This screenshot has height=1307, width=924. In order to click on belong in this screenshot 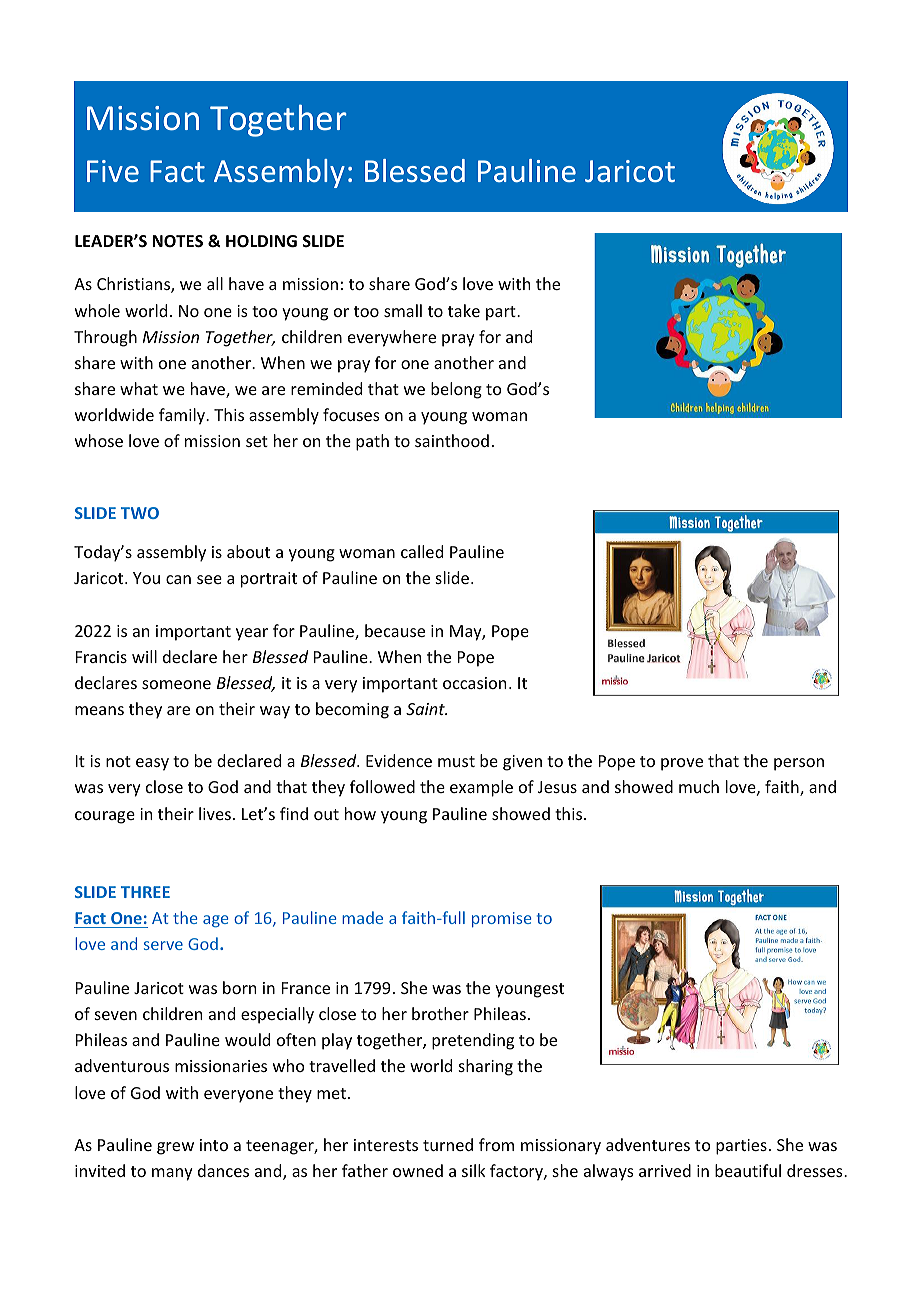, I will do `click(456, 390)`.
